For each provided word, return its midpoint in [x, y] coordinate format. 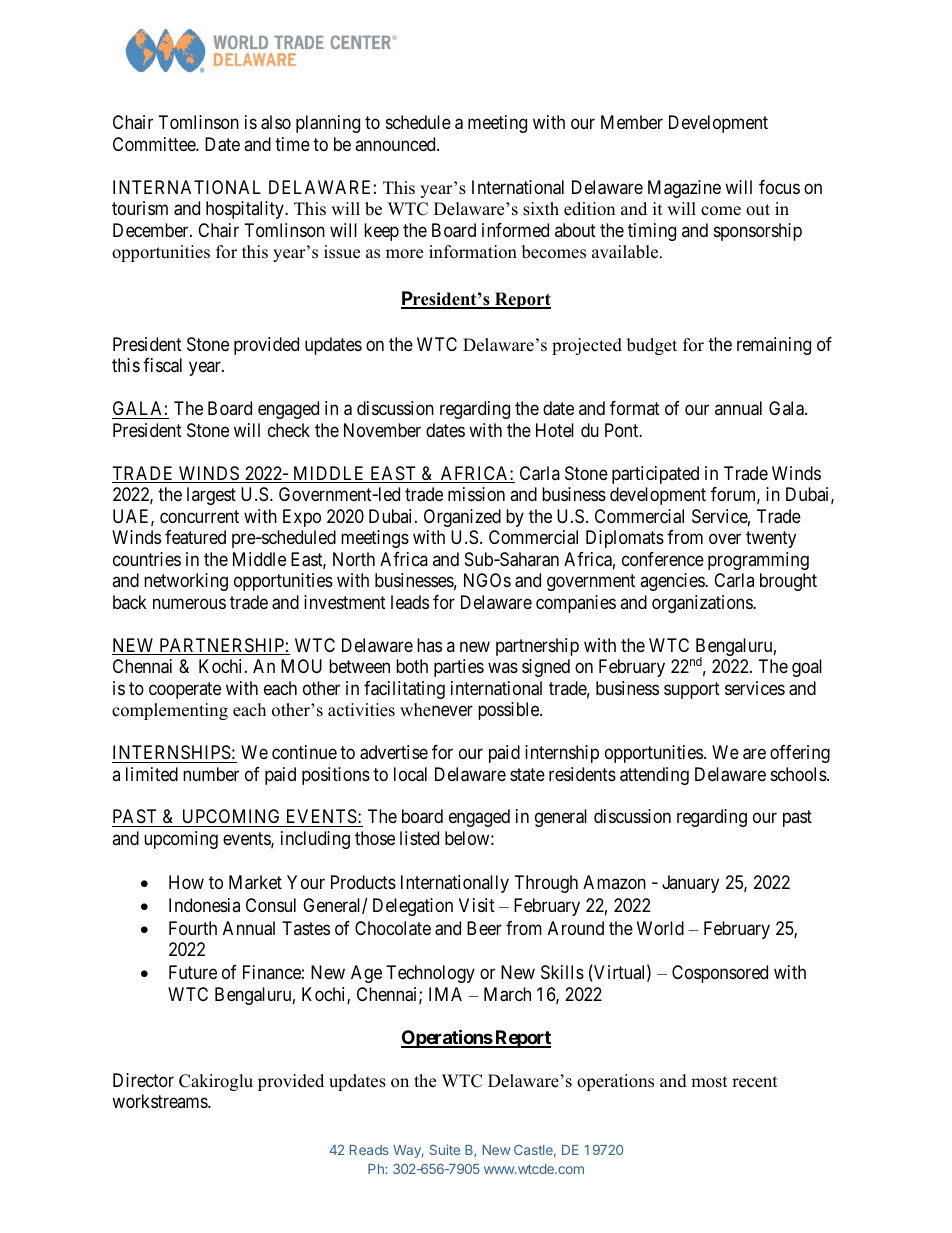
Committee [155, 144]
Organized [462, 518]
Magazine [684, 189]
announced [396, 144]
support [692, 690]
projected [587, 346]
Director [143, 1080]
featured [195, 537]
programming [758, 561]
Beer [484, 928]
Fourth [193, 928]
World [660, 928]
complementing [170, 711]
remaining [774, 346]
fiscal [162, 365]
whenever [436, 710]
